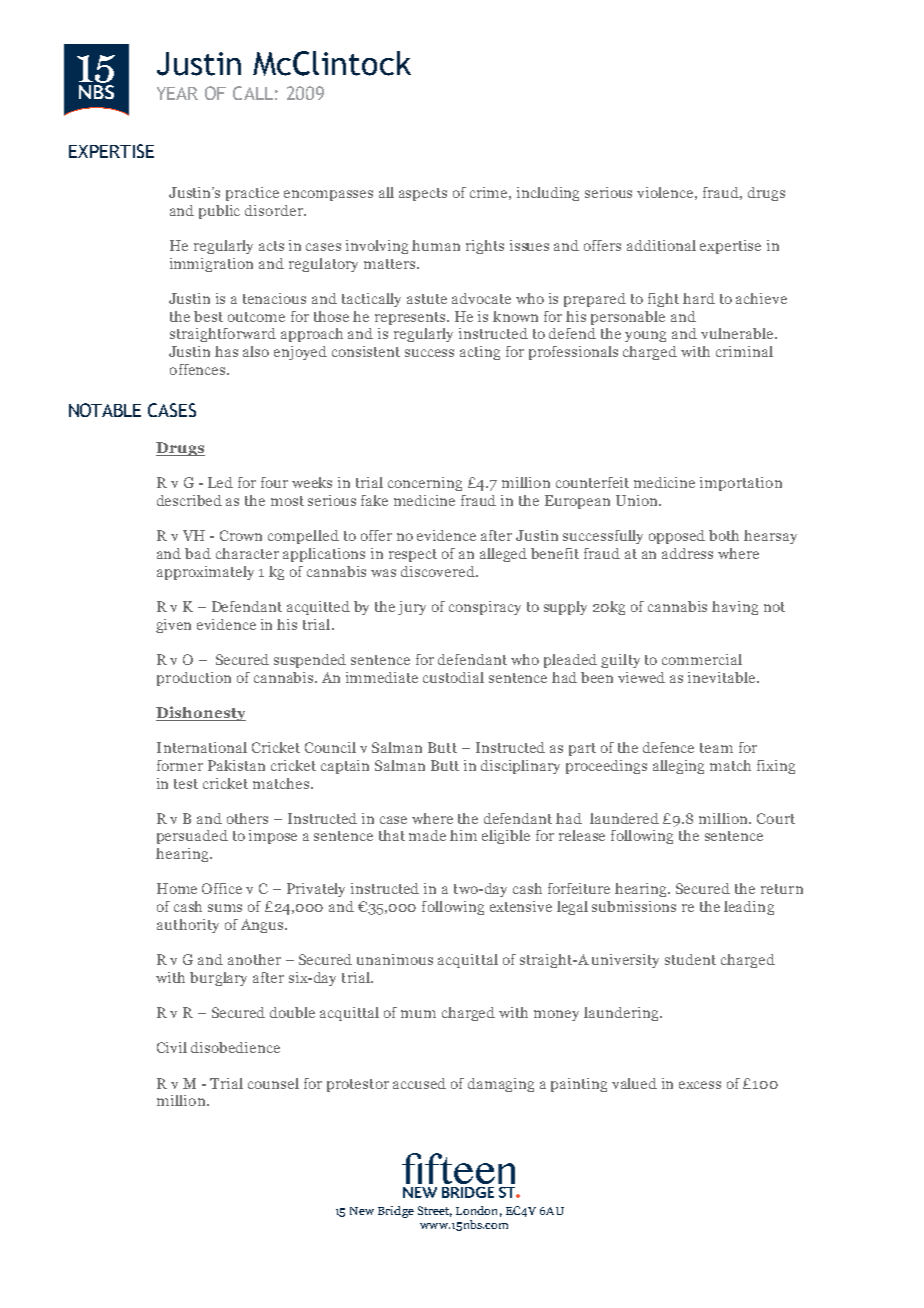 The image size is (924, 1308). What do you see at coordinates (700, 1085) in the document?
I see `excess` at bounding box center [700, 1085].
